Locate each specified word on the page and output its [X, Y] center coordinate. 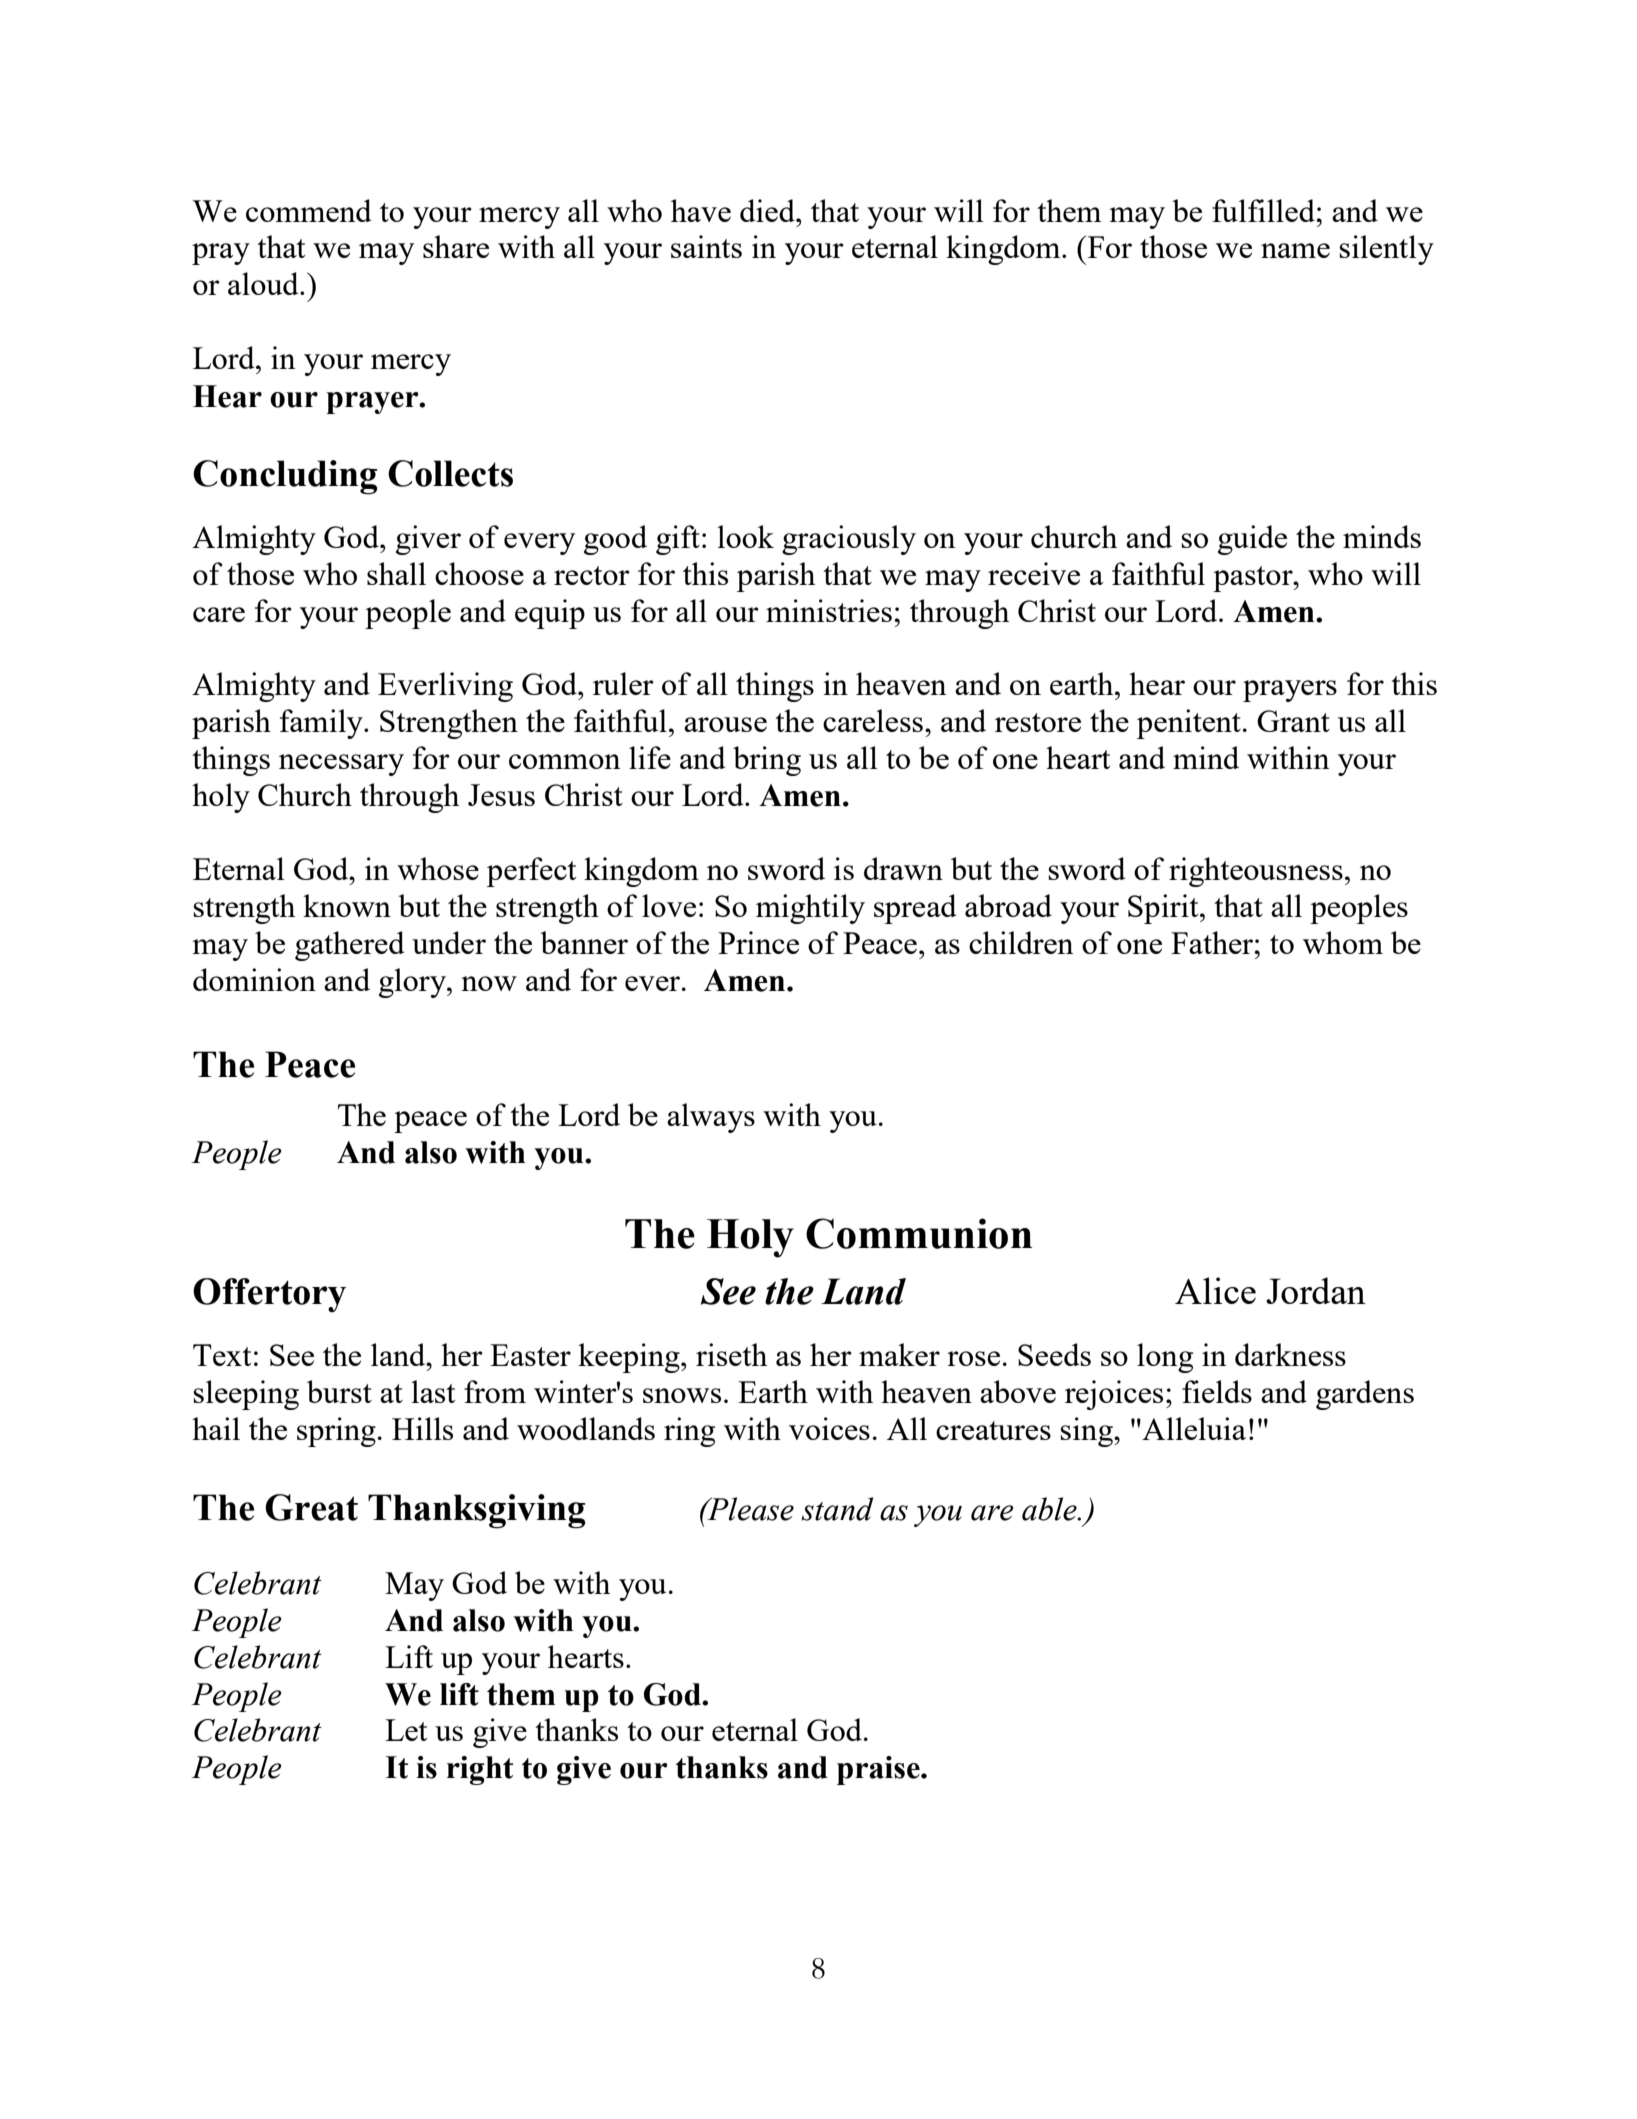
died [768, 210]
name [1295, 250]
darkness [1290, 1354]
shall [396, 573]
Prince [758, 942]
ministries [829, 610]
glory [413, 983]
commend [309, 210]
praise [879, 1770]
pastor [1254, 579]
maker [899, 1354]
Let [406, 1730]
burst [339, 1391]
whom [1343, 942]
